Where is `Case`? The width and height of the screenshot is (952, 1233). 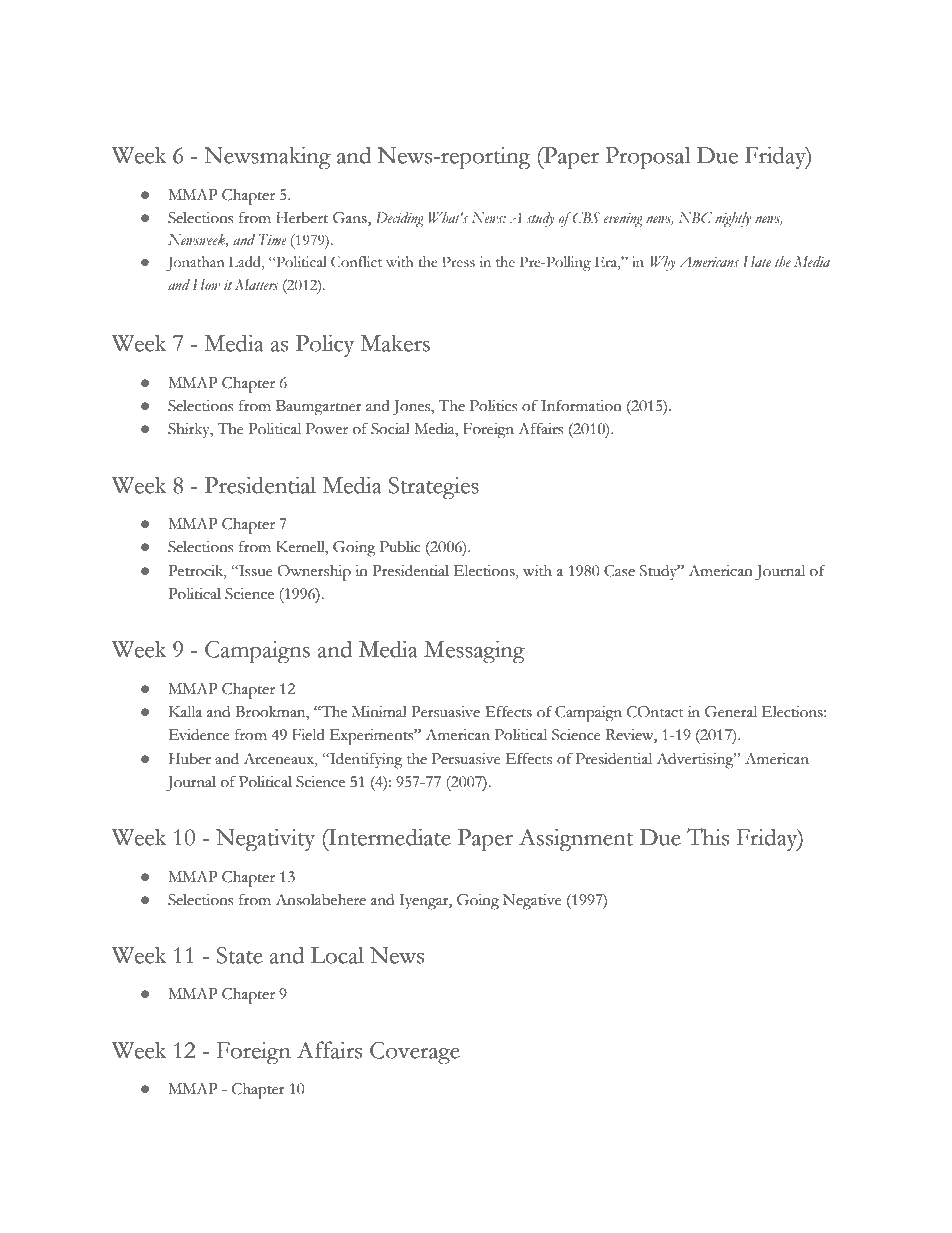 Case is located at coordinates (619, 571).
